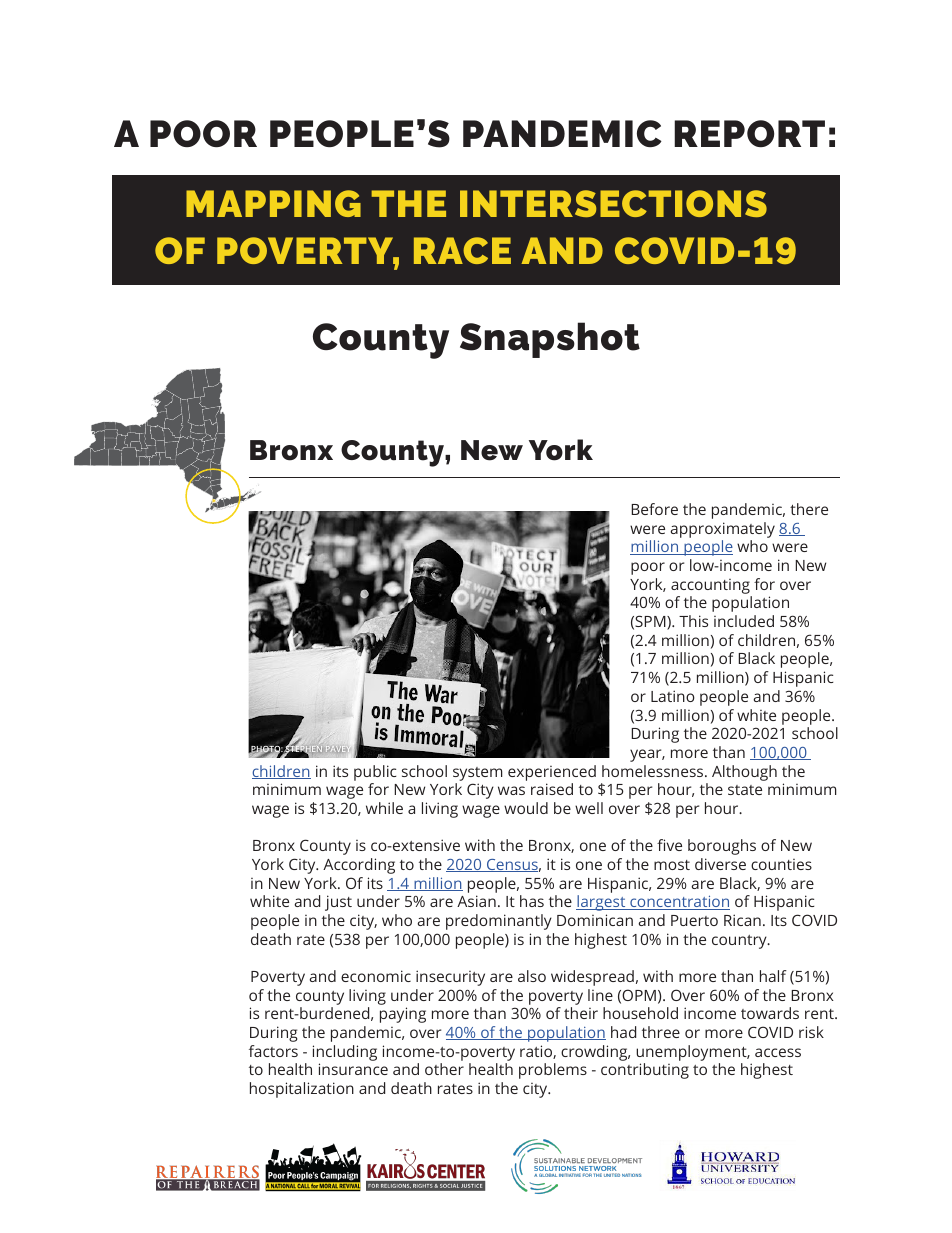  I want to click on Before, so click(654, 509).
